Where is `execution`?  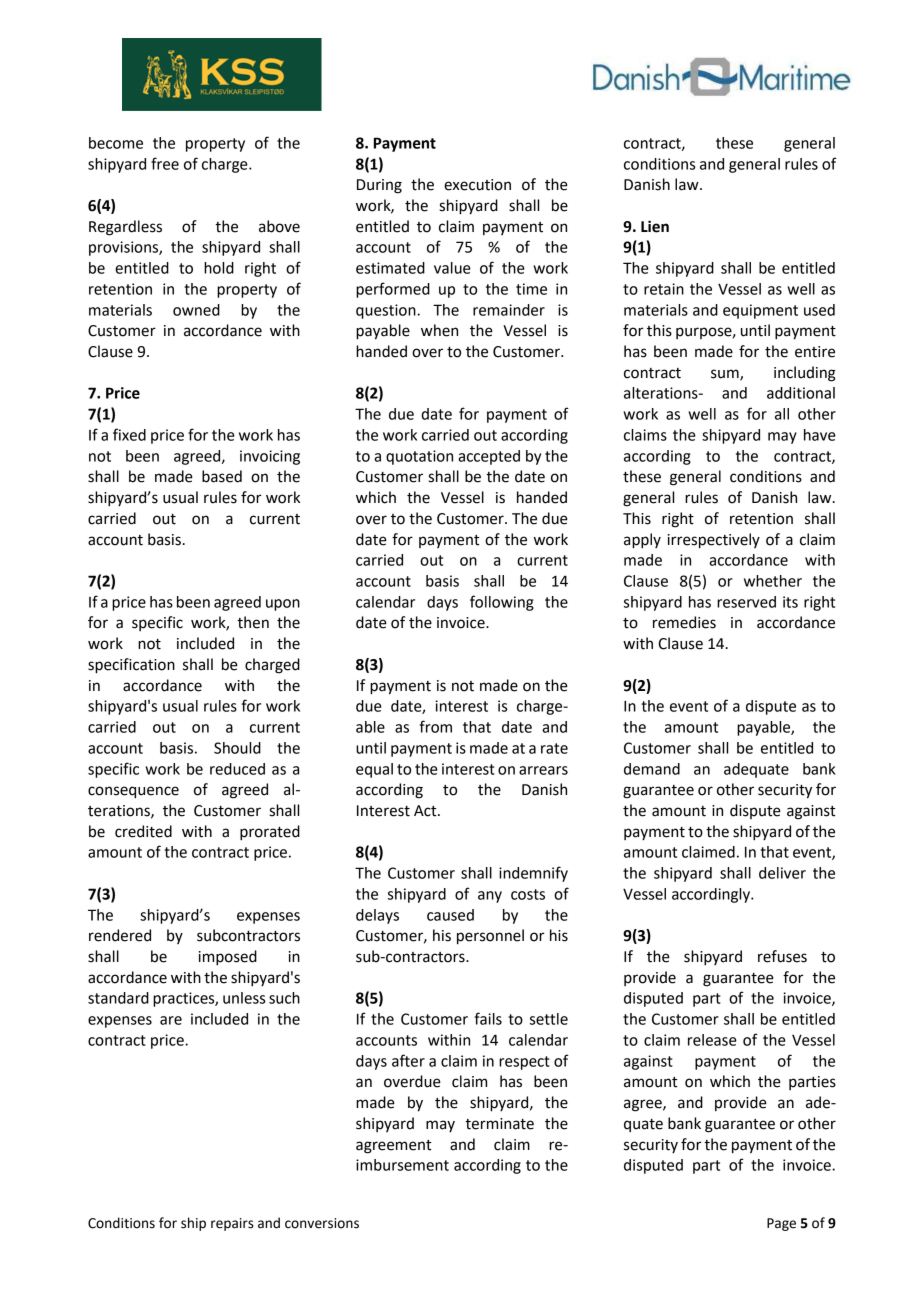 execution is located at coordinates (477, 185).
